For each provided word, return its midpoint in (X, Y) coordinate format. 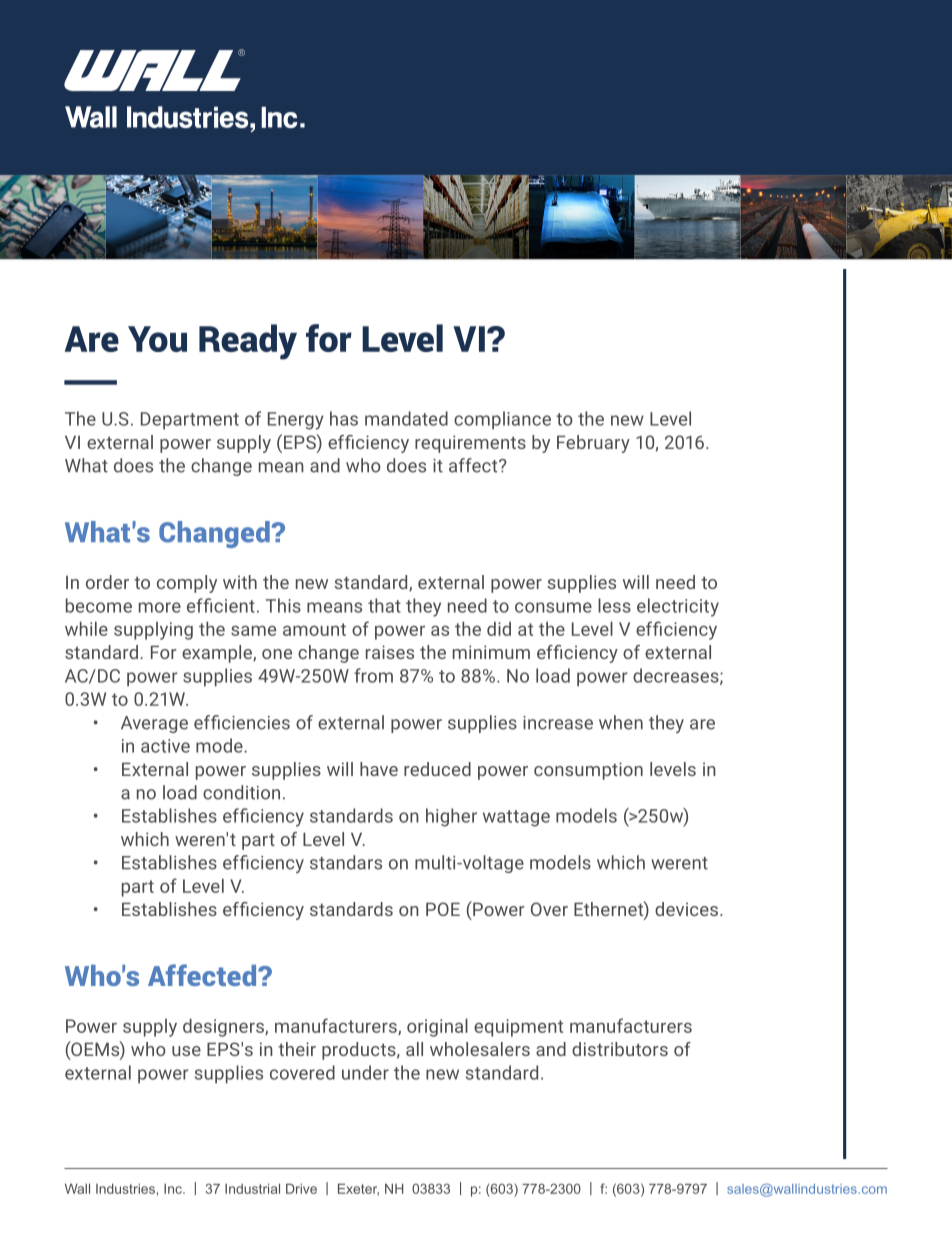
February (593, 444)
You (157, 339)
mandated (406, 418)
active (165, 746)
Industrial (252, 1188)
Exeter (358, 1189)
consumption (588, 771)
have (379, 769)
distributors (620, 1049)
